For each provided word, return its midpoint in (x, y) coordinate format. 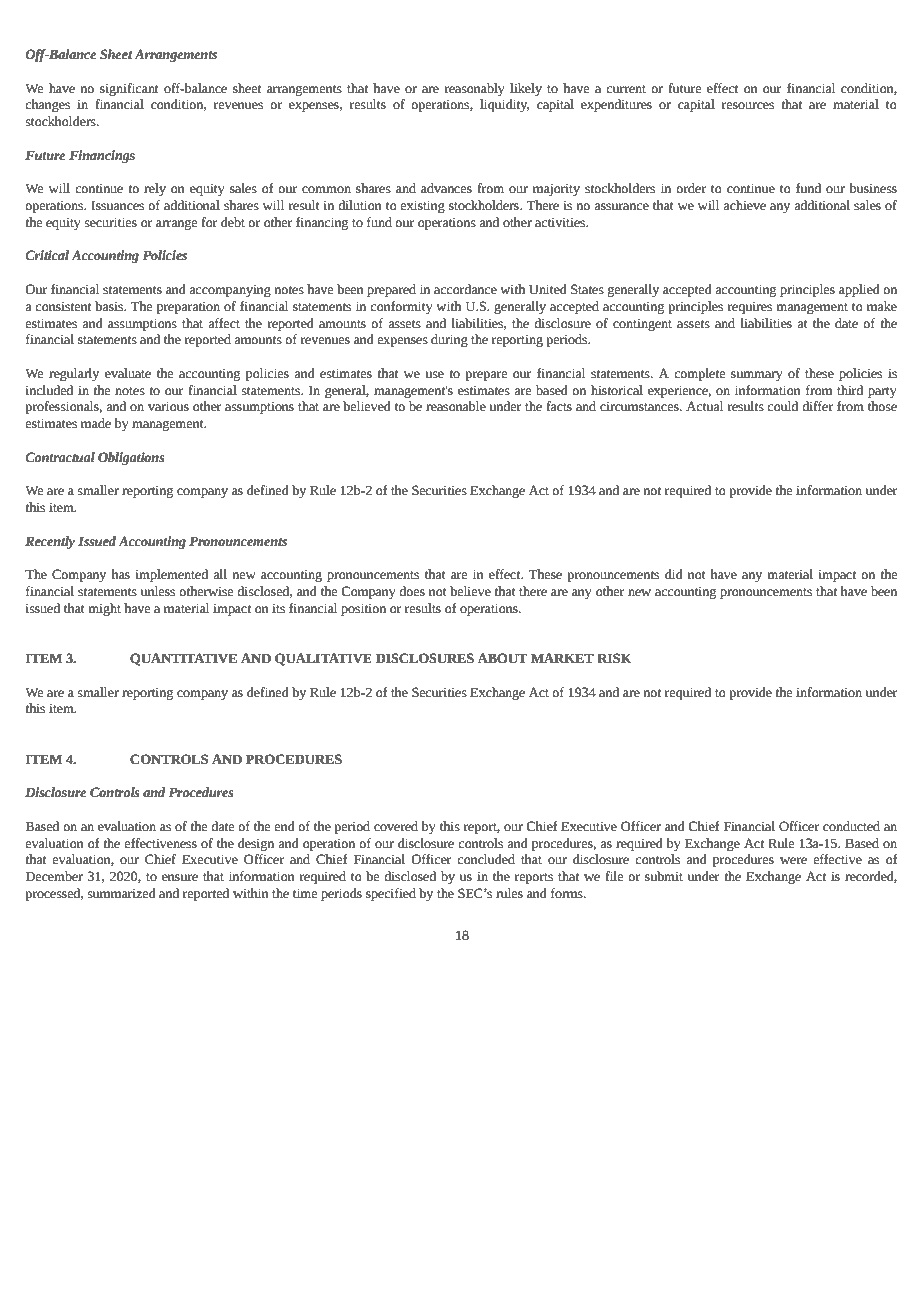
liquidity (504, 105)
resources (748, 106)
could (782, 406)
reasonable (456, 406)
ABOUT (503, 658)
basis (110, 306)
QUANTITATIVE (183, 659)
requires (749, 307)
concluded (486, 859)
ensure (180, 878)
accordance (465, 289)
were (793, 861)
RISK (614, 658)
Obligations (131, 458)
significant (129, 89)
